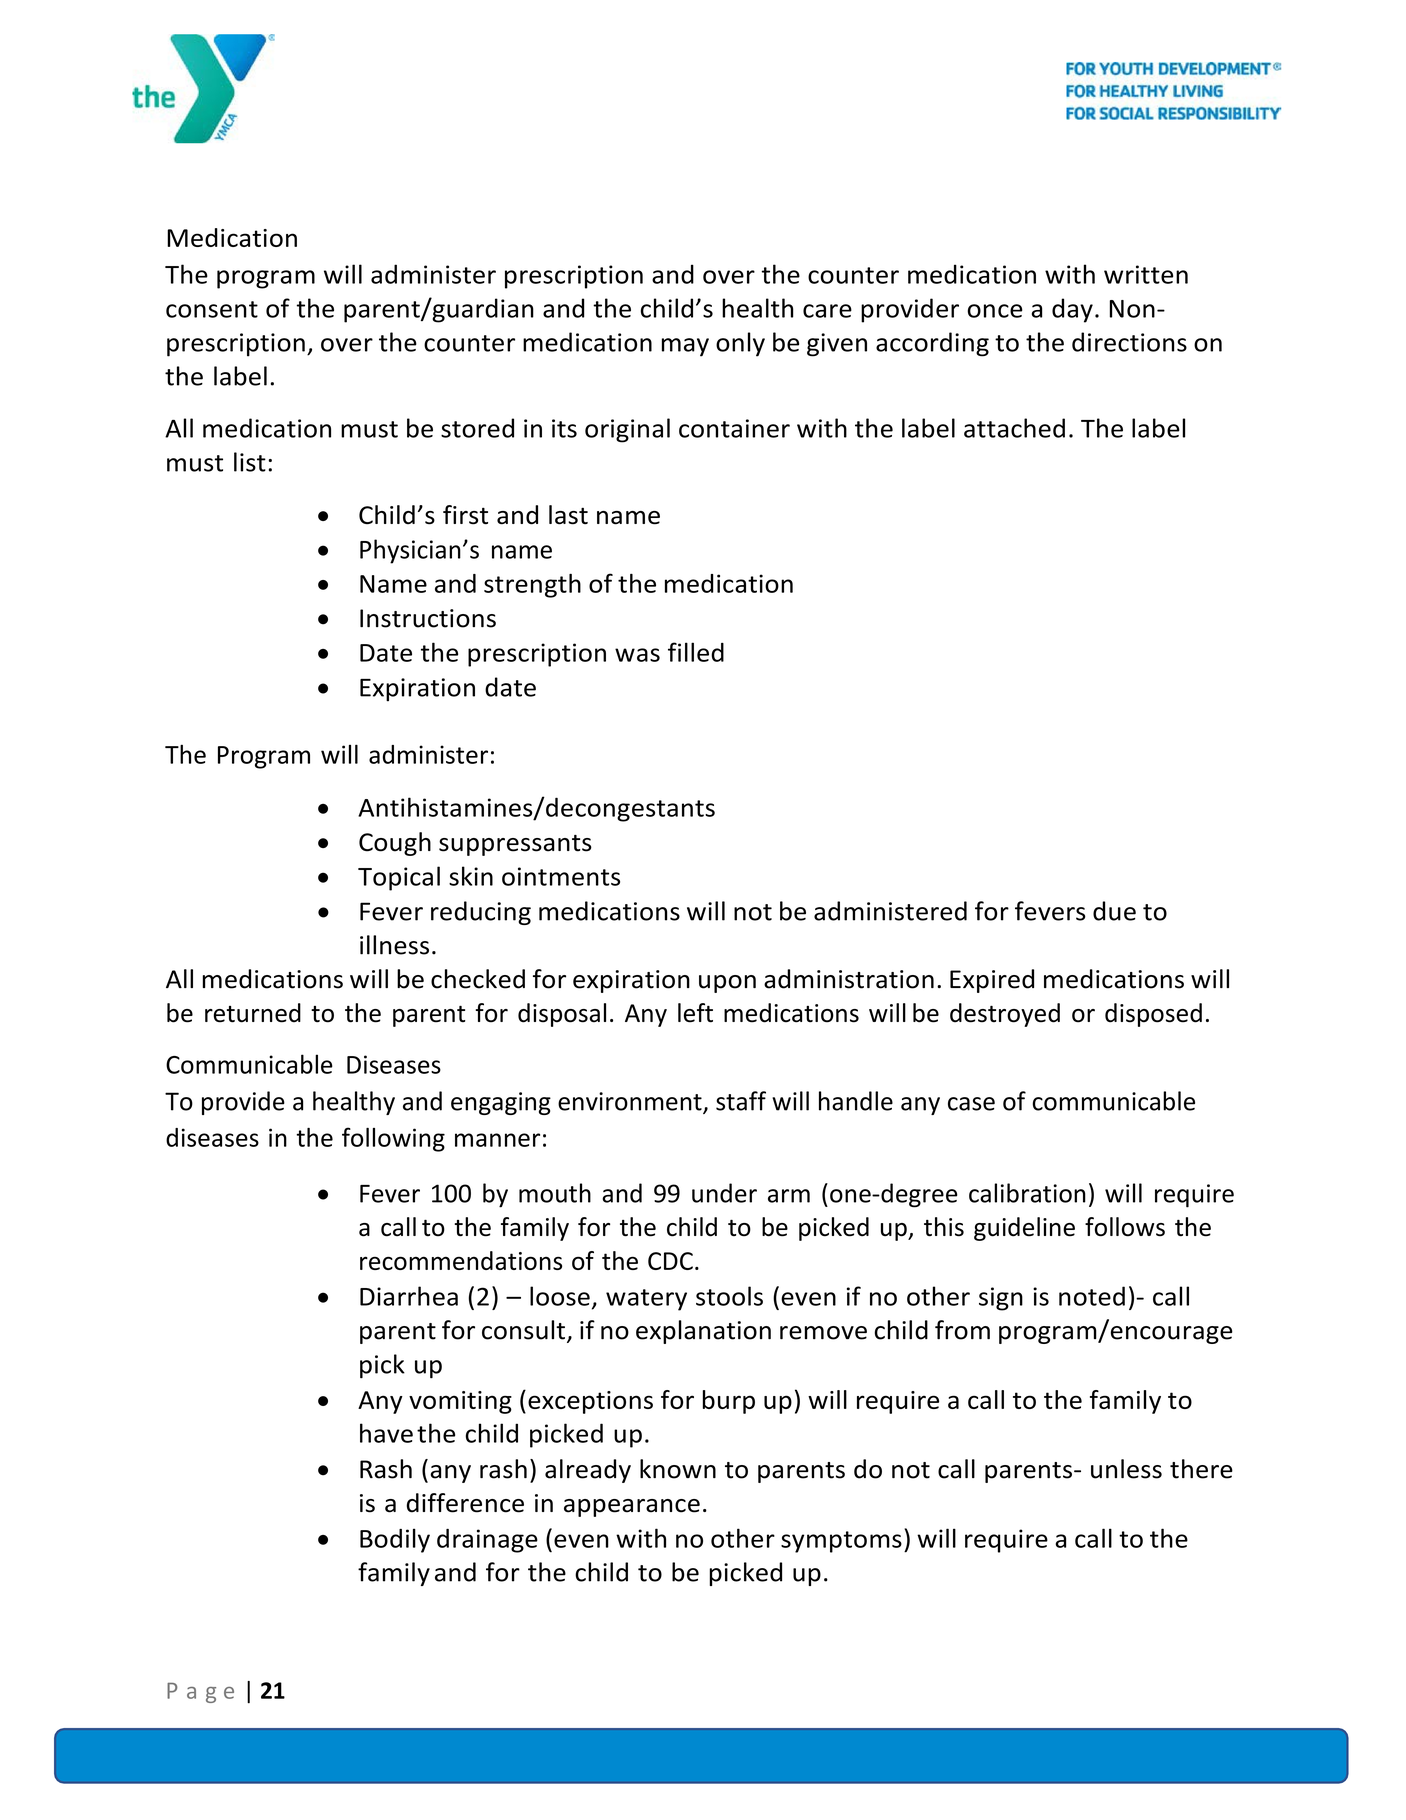  What do you see at coordinates (727, 984) in the page?
I see `upon` at bounding box center [727, 984].
